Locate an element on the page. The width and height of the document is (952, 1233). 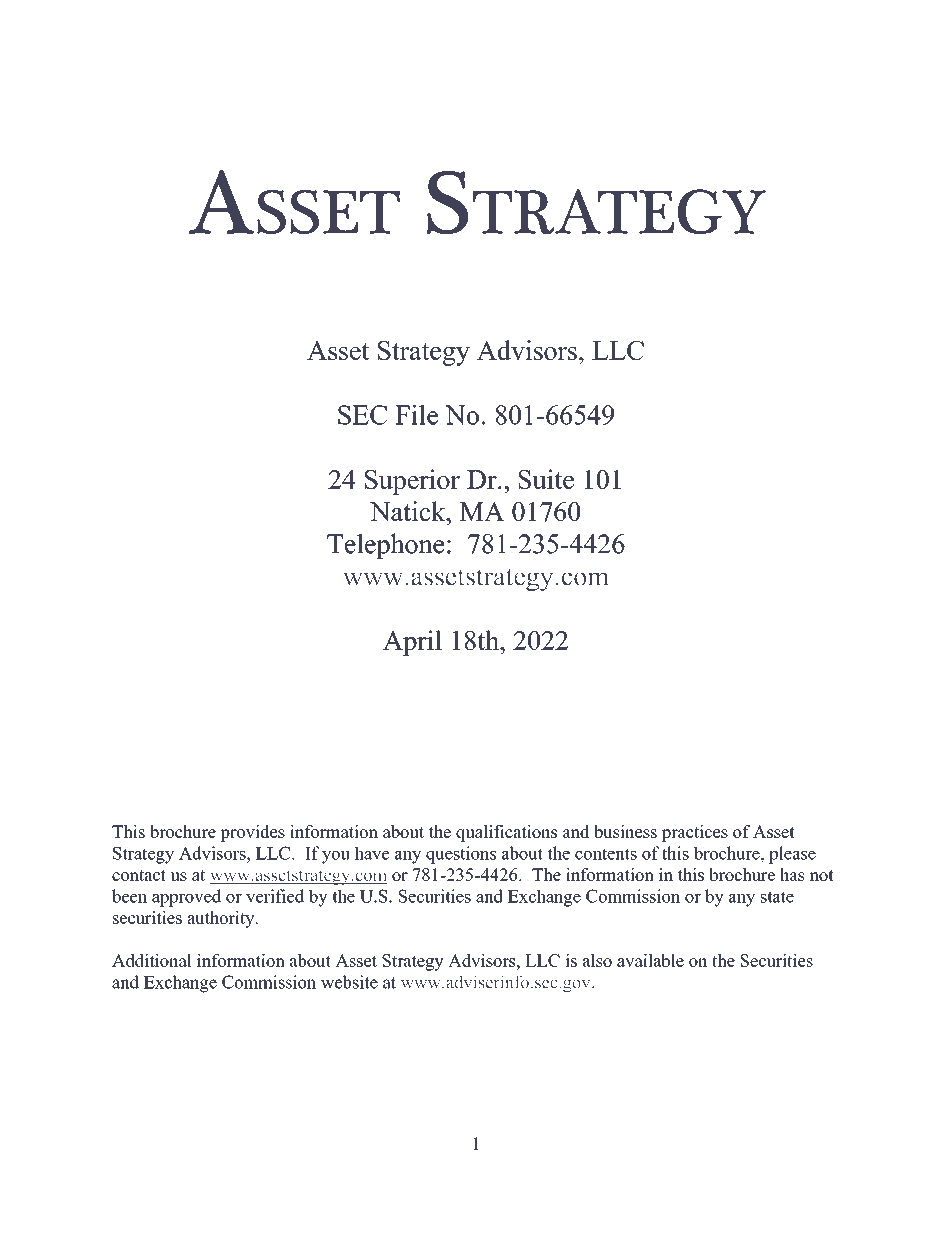
Additional is located at coordinates (152, 960).
